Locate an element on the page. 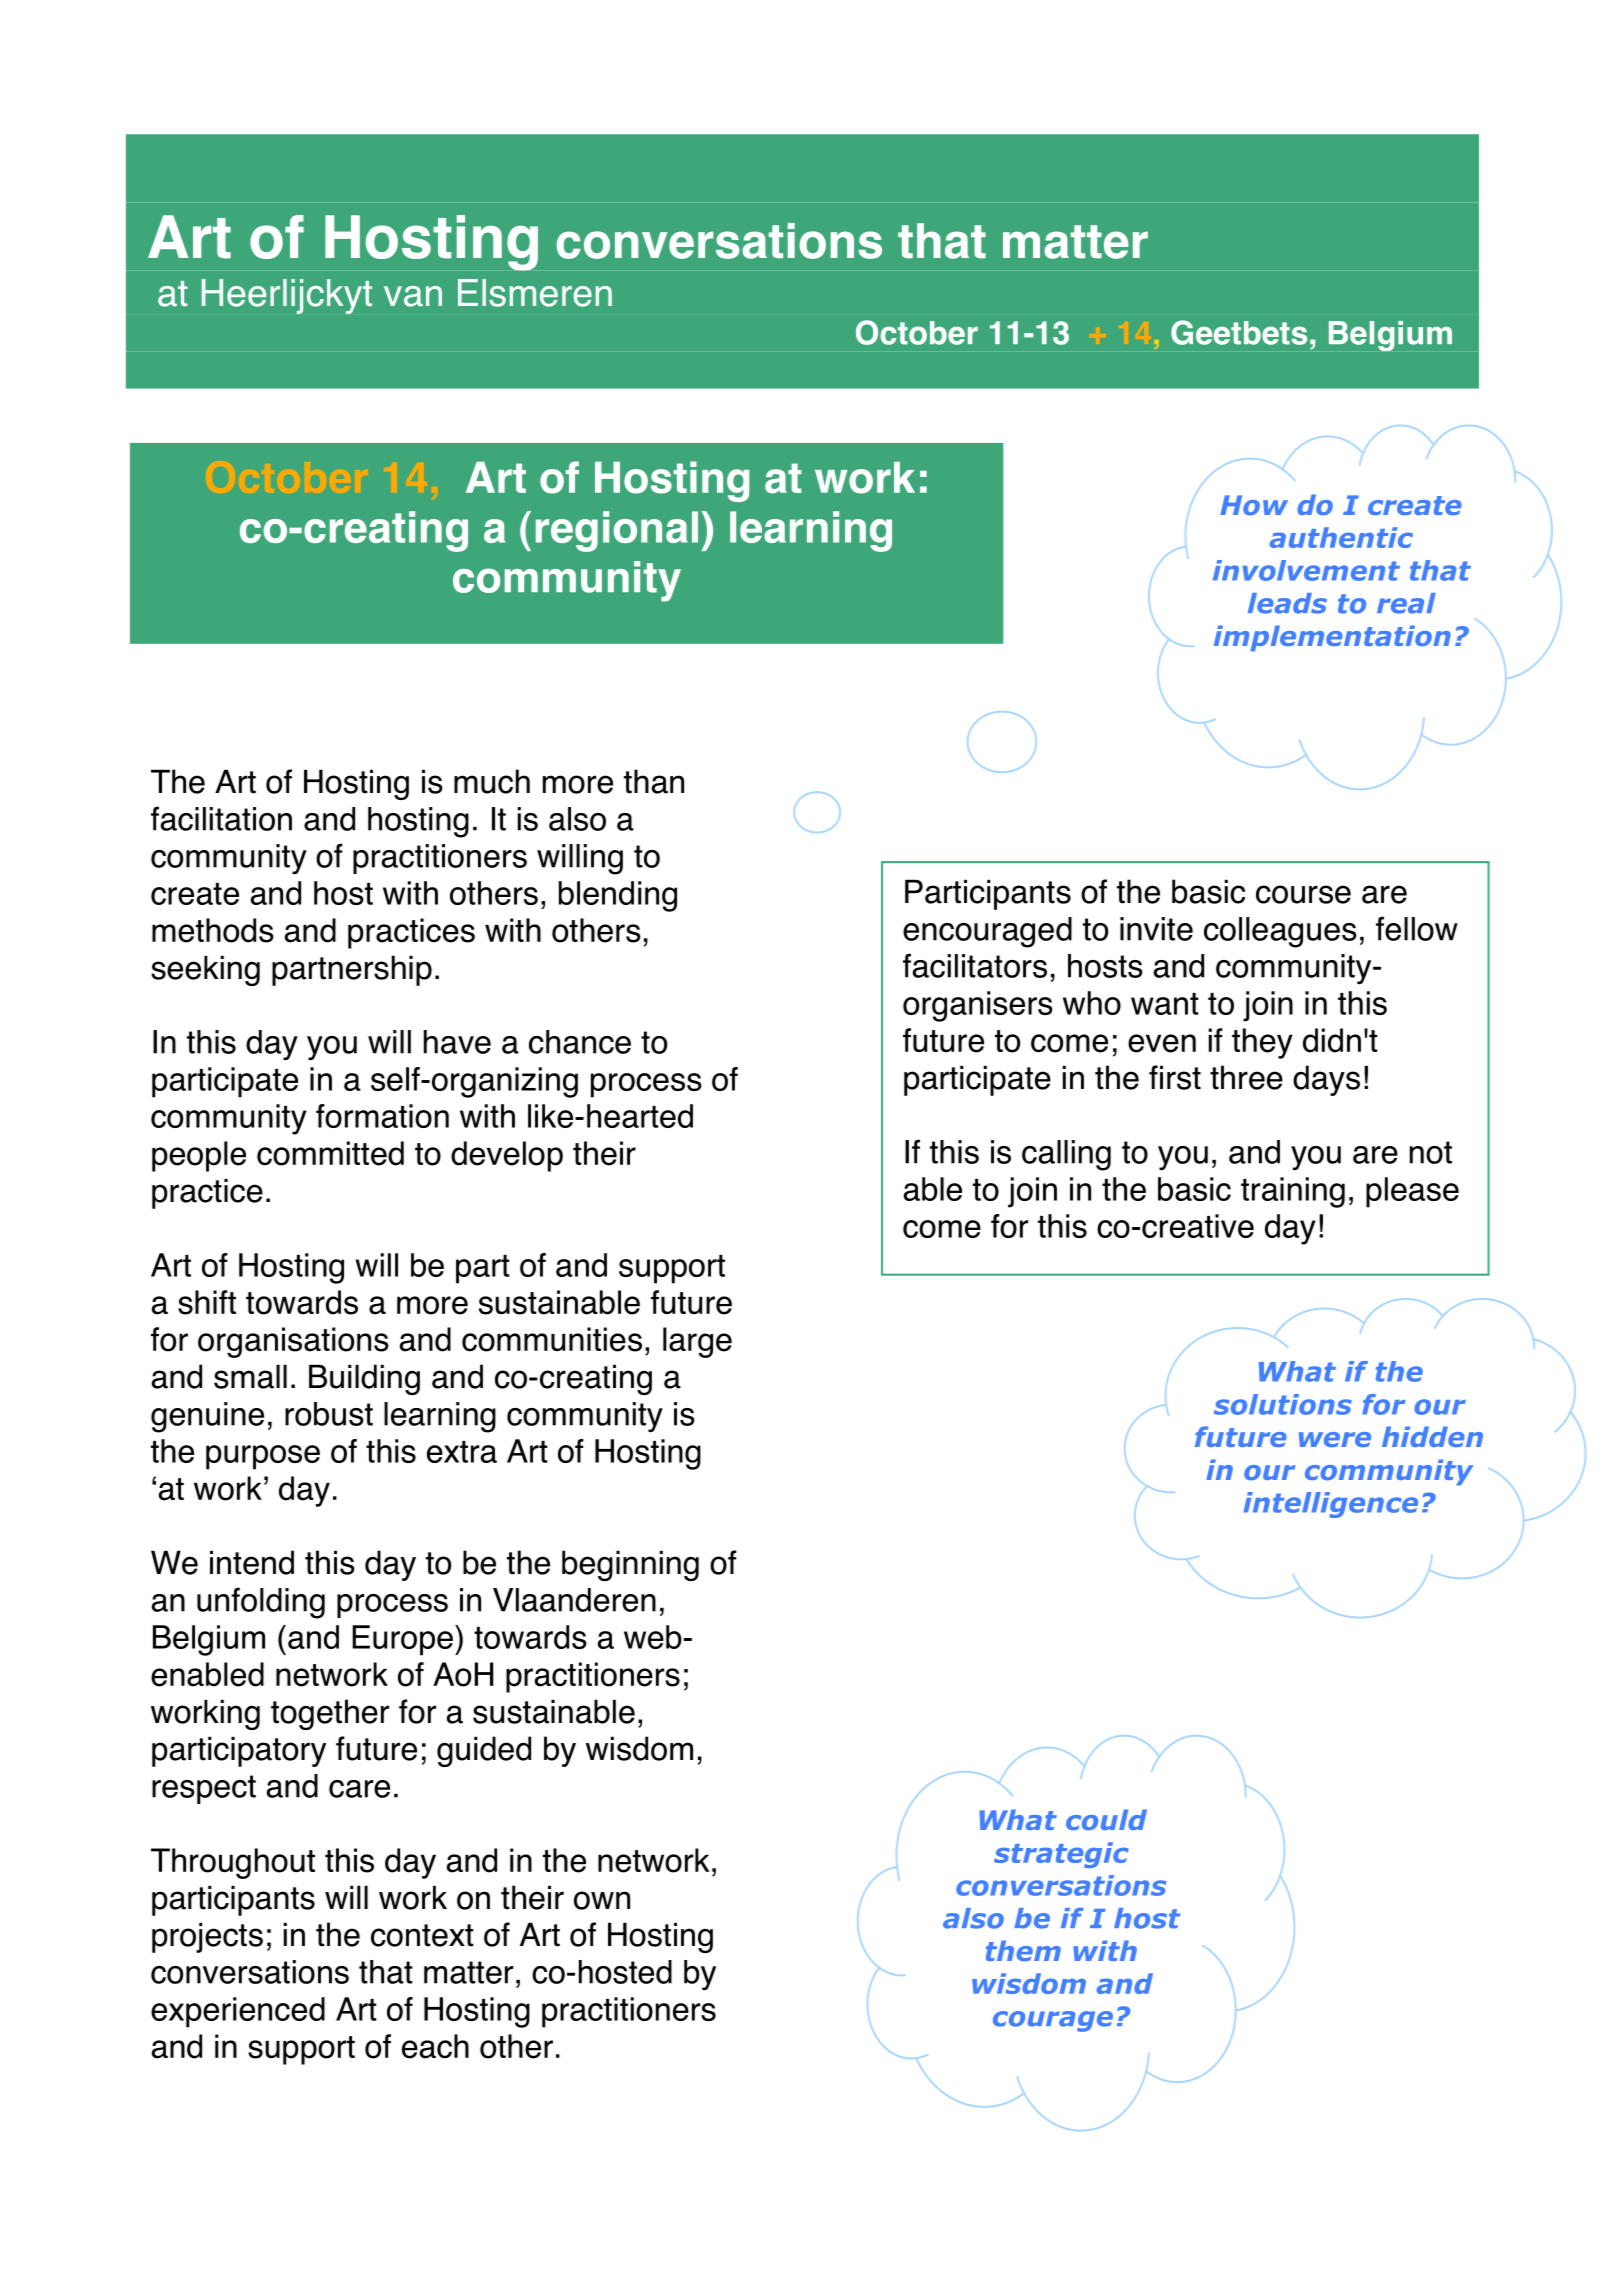 The image size is (1604, 2270). training is located at coordinates (1293, 1192).
